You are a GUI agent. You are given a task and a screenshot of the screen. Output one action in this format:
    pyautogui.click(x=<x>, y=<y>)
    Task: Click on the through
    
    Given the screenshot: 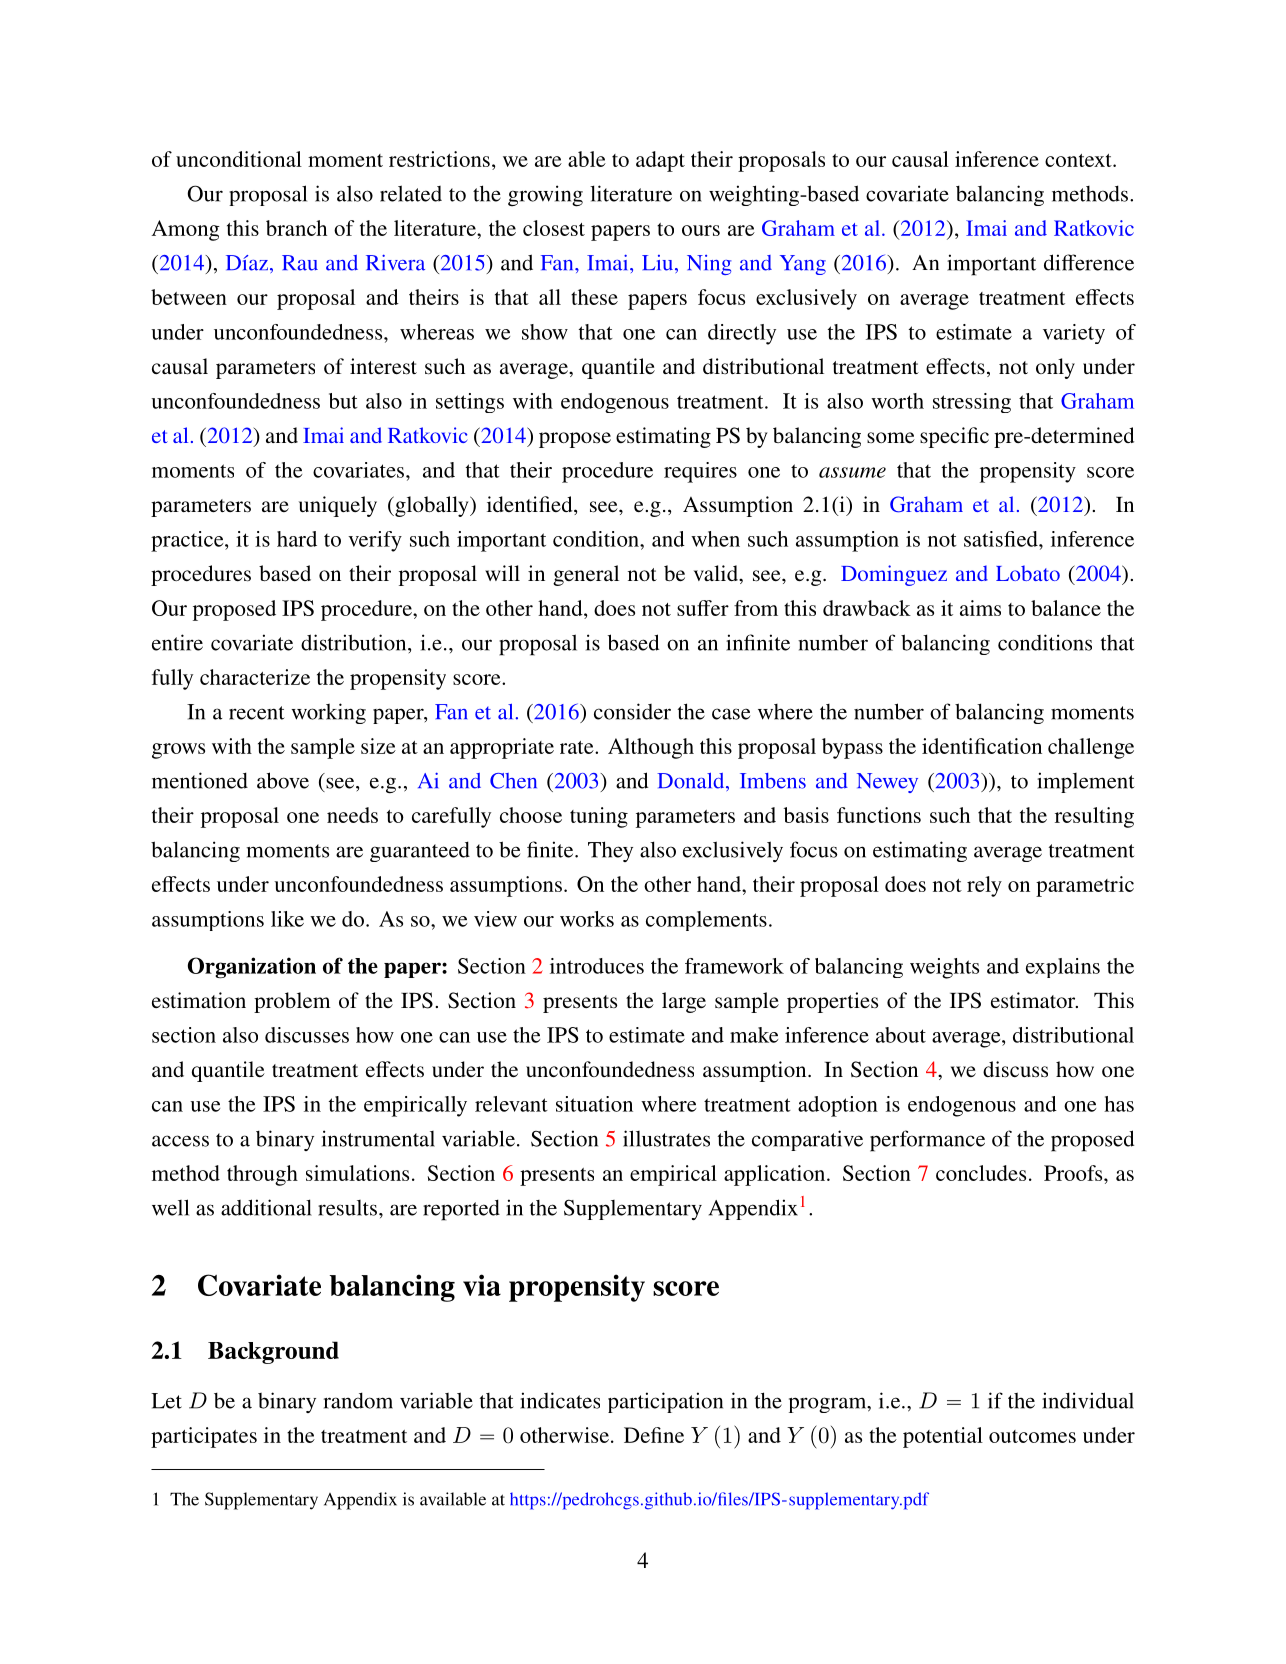 What is the action you would take?
    pyautogui.click(x=262, y=1175)
